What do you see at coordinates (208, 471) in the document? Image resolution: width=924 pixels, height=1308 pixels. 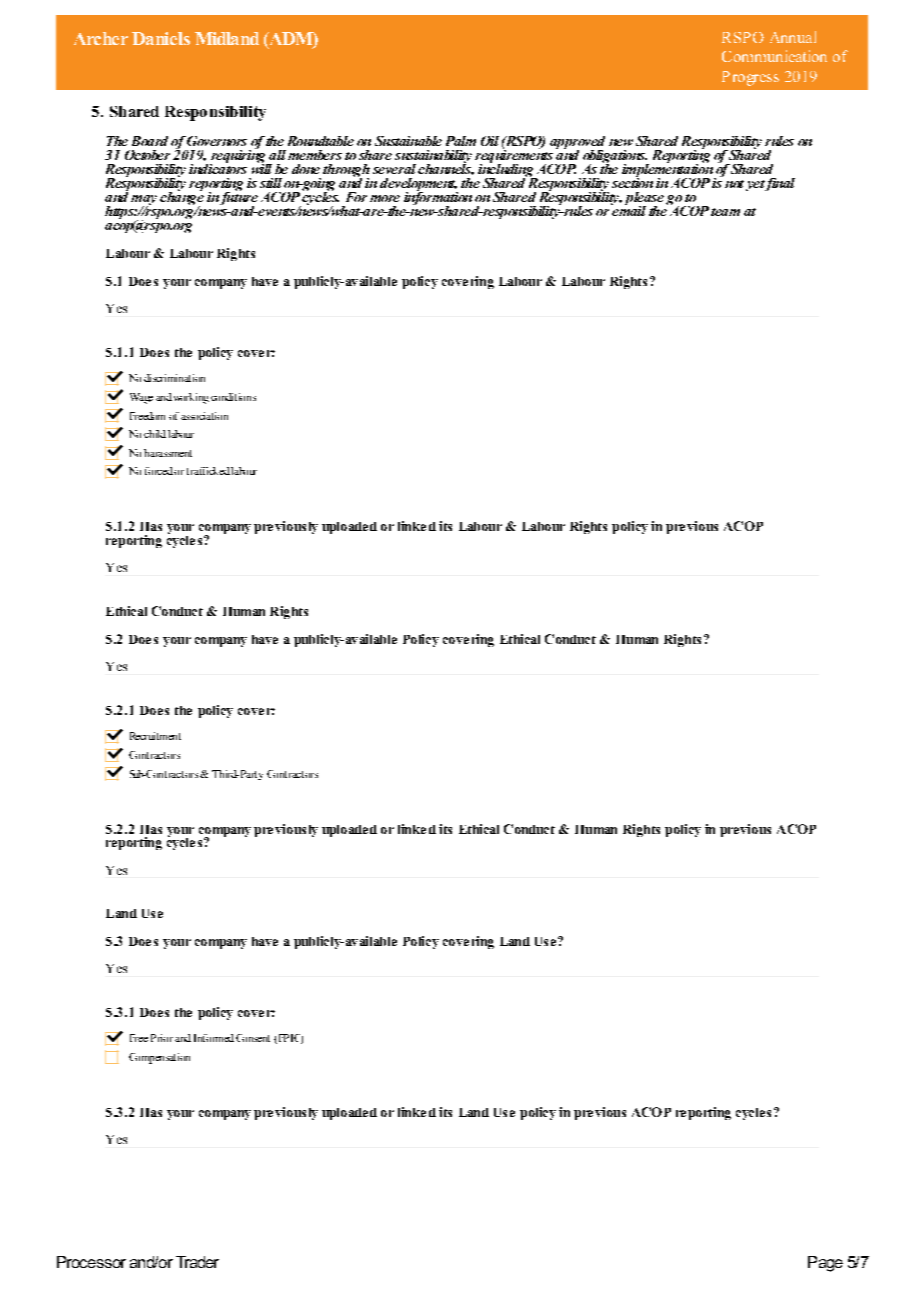 I see `trafficked` at bounding box center [208, 471].
